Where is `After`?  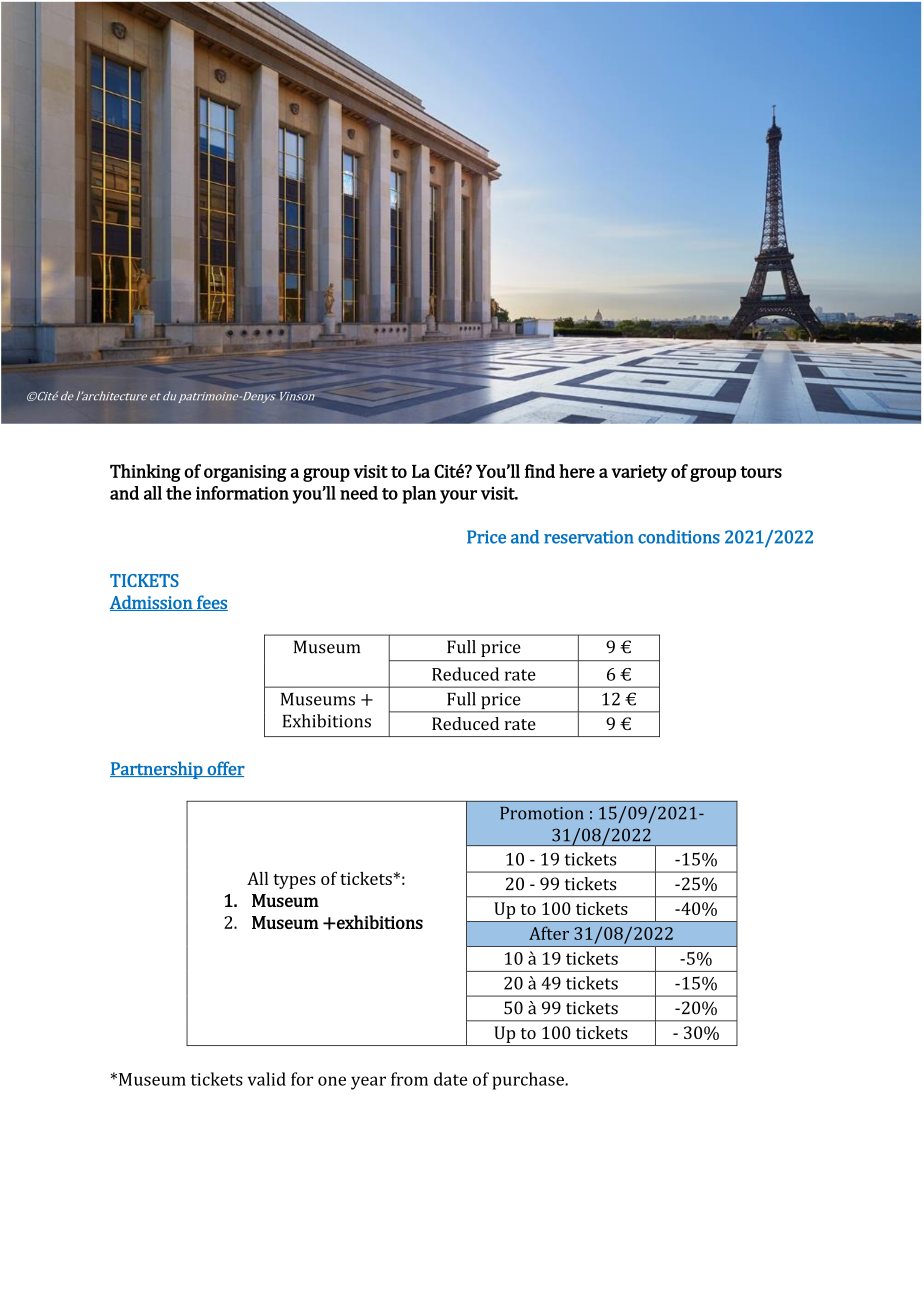 After is located at coordinates (549, 933).
